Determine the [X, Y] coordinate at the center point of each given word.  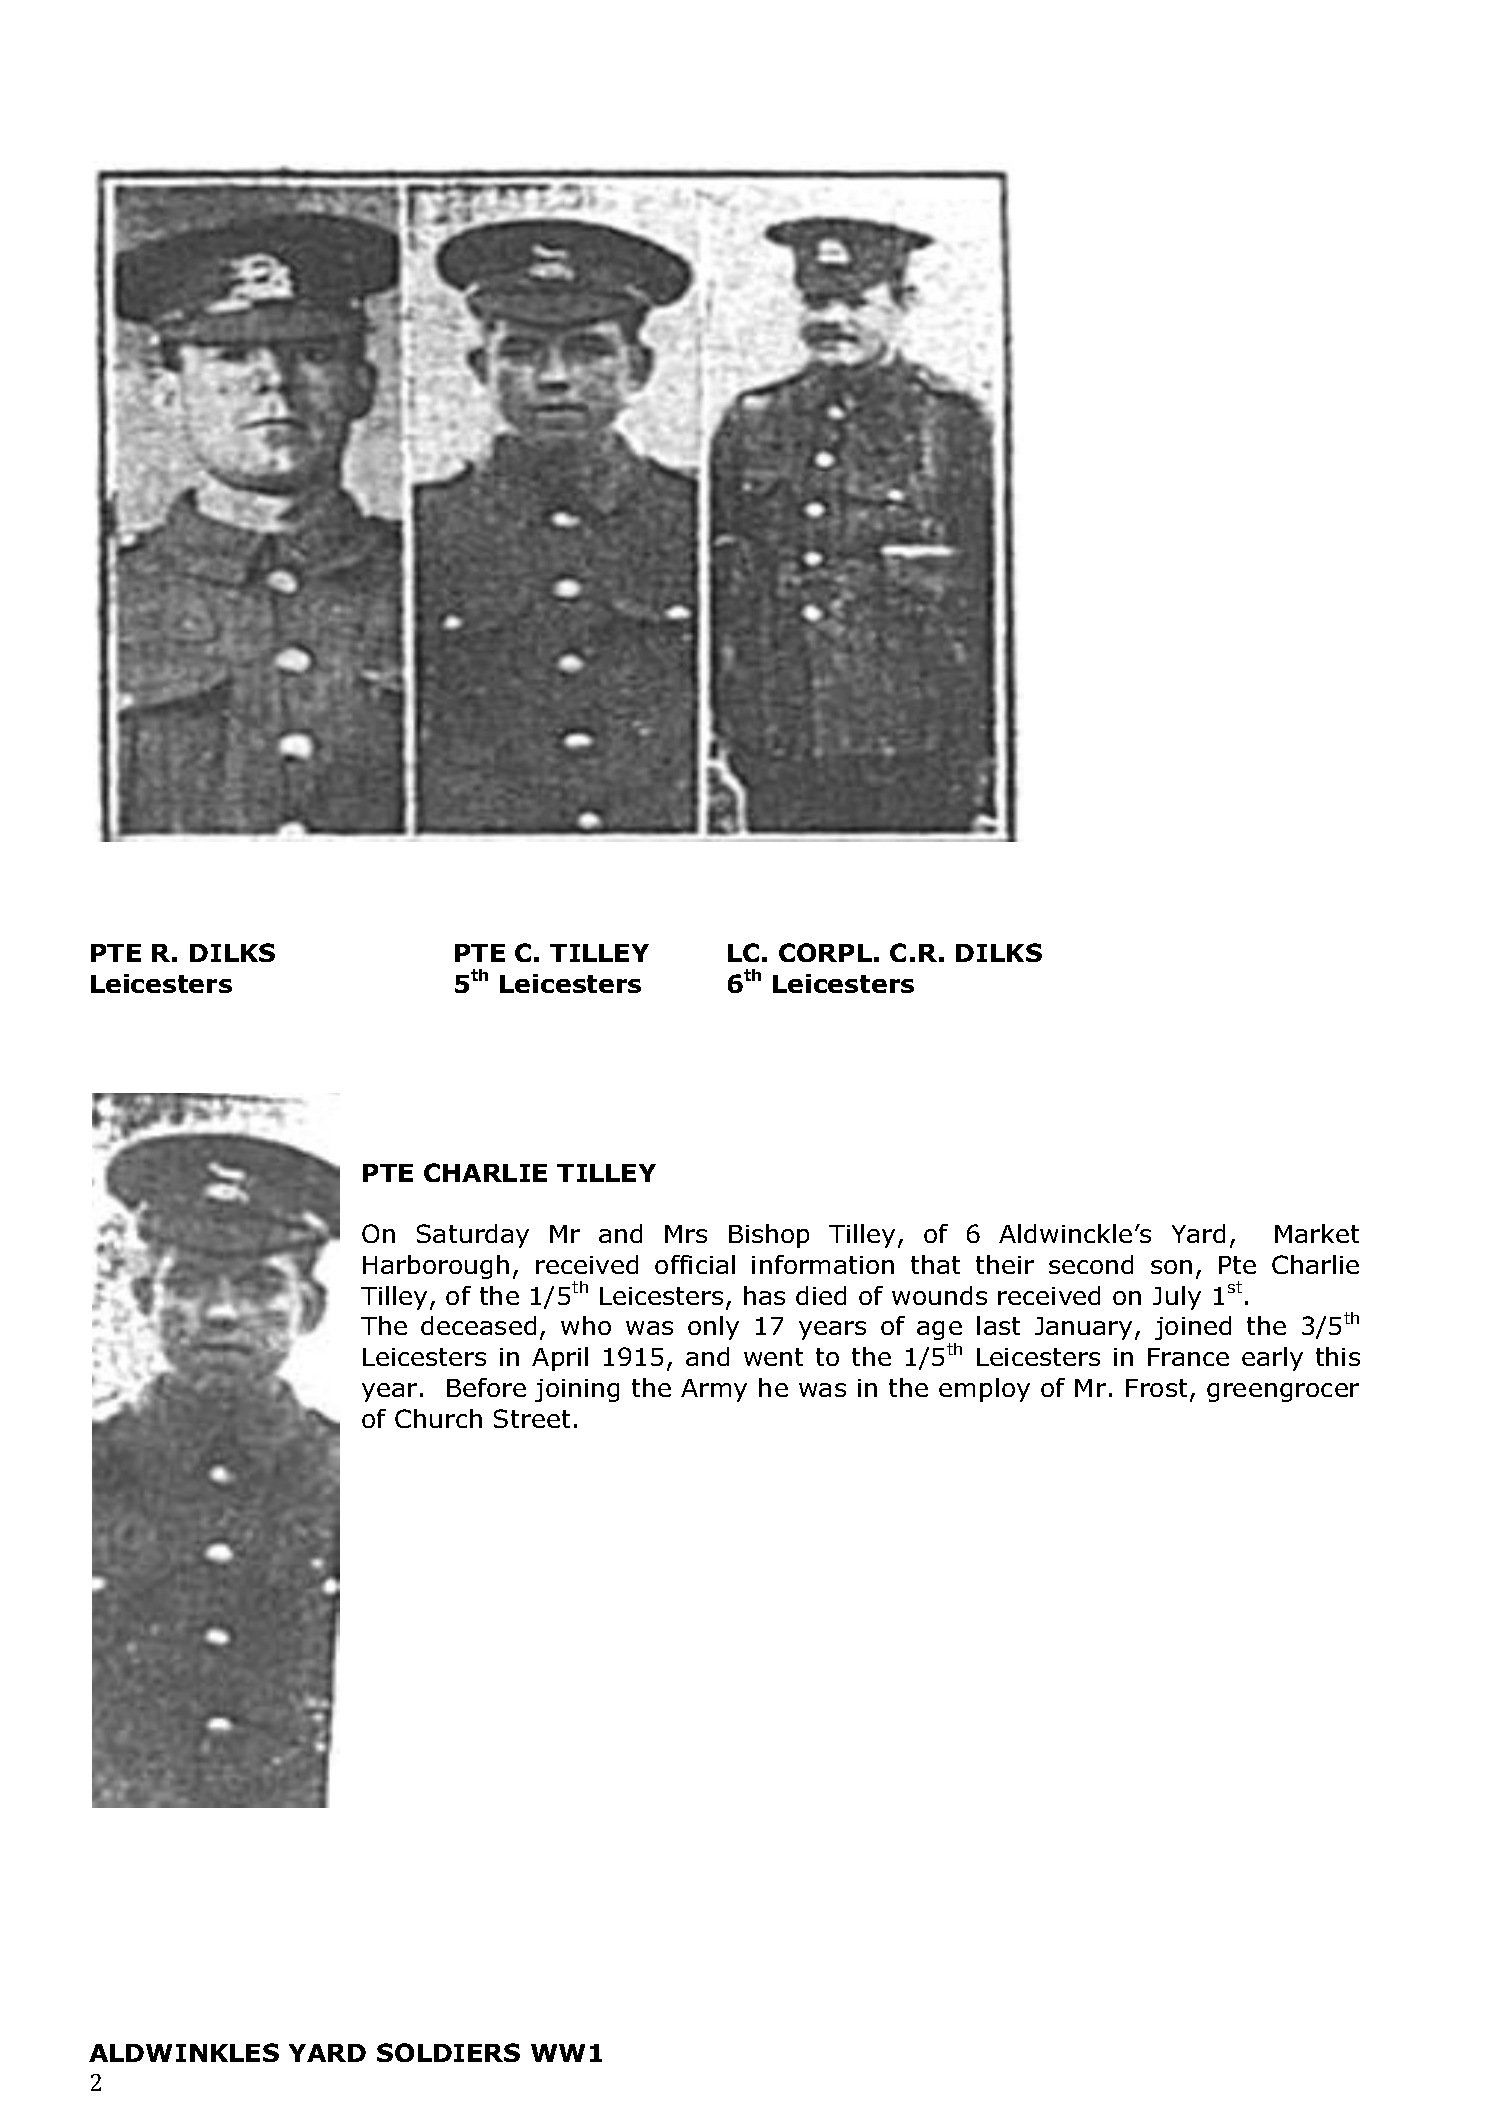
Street [532, 1418]
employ [984, 1390]
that [935, 1264]
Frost [1156, 1388]
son [1171, 1267]
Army [714, 1390]
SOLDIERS [448, 2052]
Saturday [473, 1236]
